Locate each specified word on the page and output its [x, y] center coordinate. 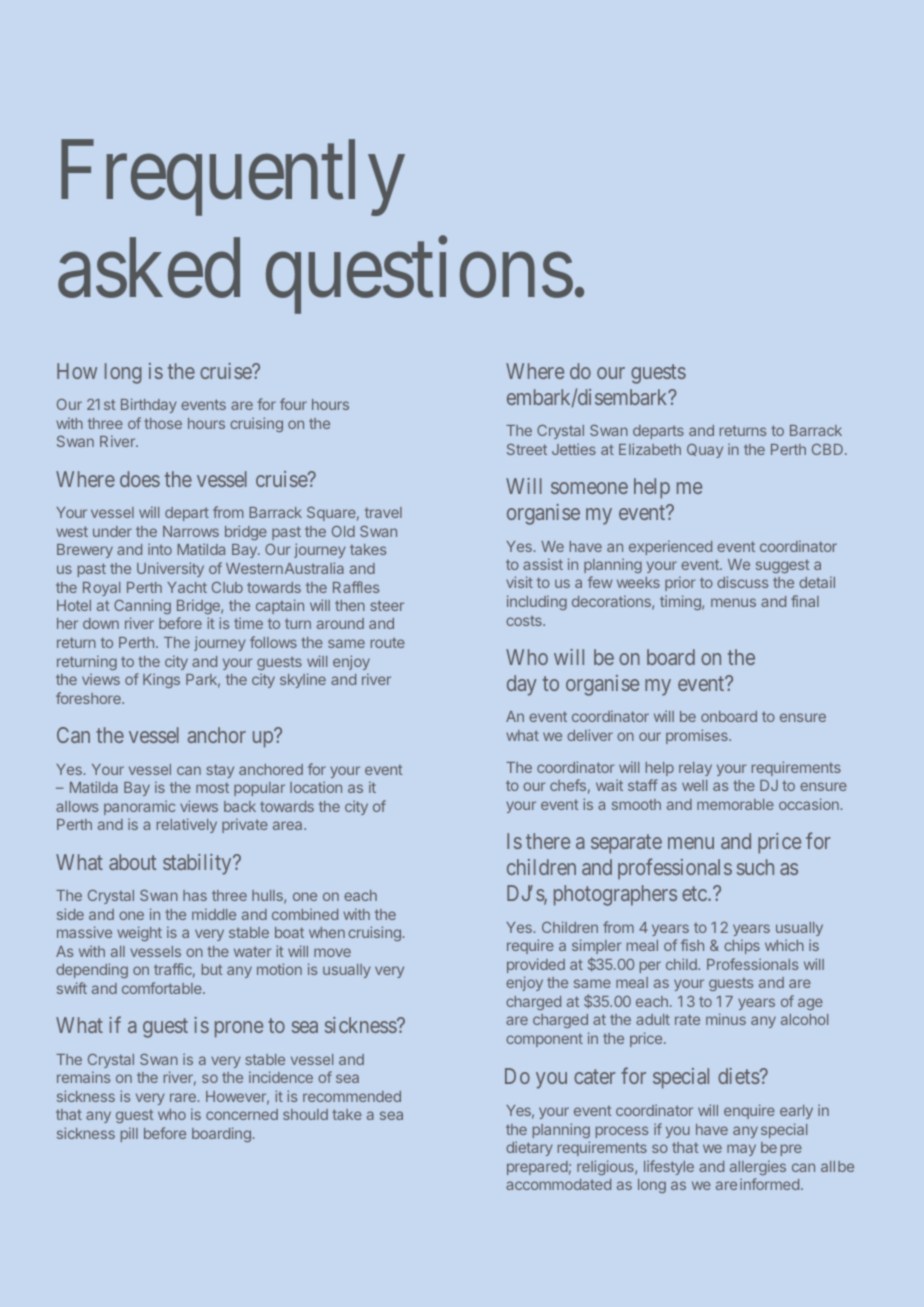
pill [129, 1134]
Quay [705, 451]
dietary [529, 1148]
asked [149, 268]
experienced [670, 547]
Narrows [191, 531]
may [741, 1150]
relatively [187, 825]
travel [383, 512]
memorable [735, 804]
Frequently [233, 178]
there [548, 841]
